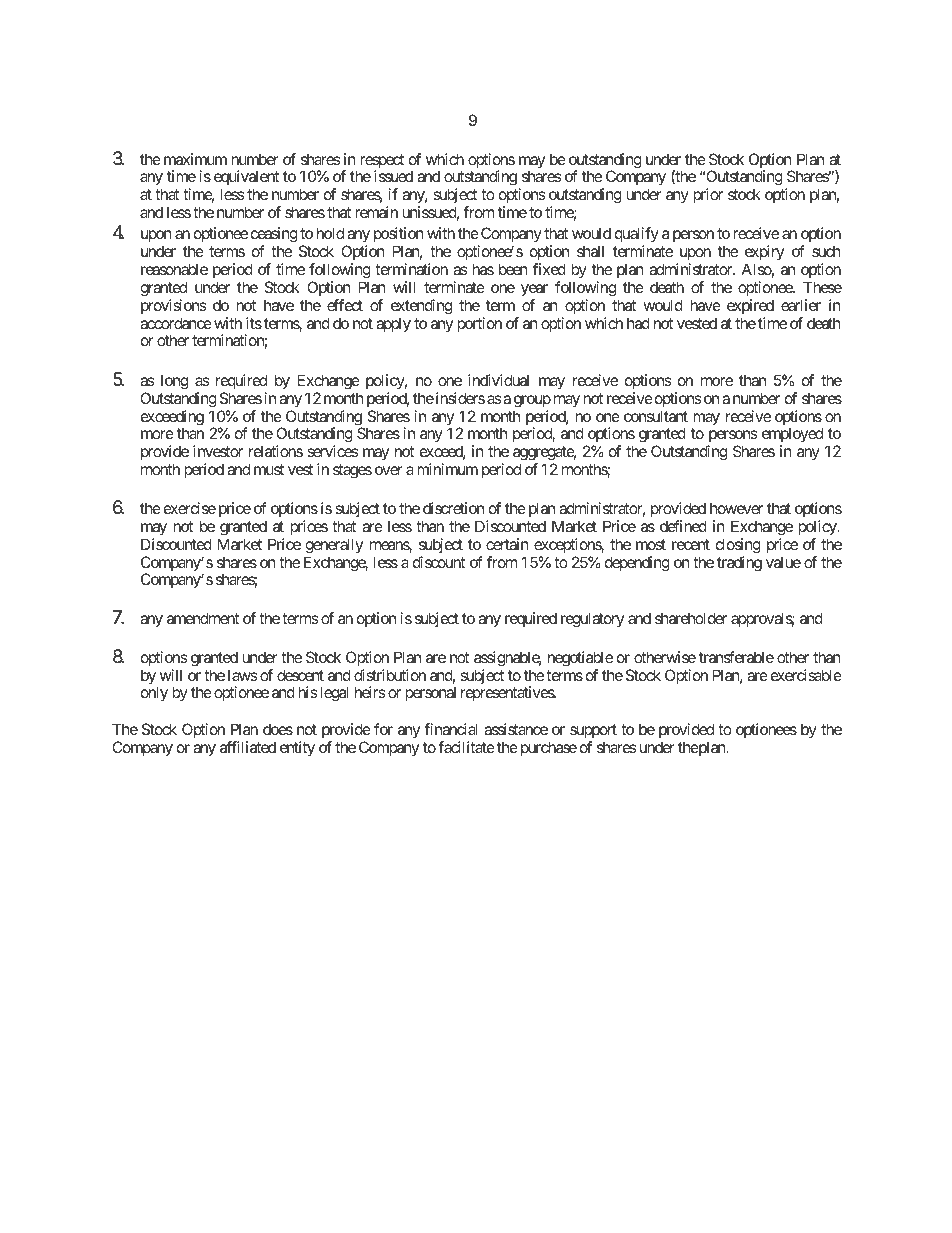 The width and height of the screenshot is (952, 1233). What do you see at coordinates (254, 323) in the screenshot?
I see `its` at bounding box center [254, 323].
